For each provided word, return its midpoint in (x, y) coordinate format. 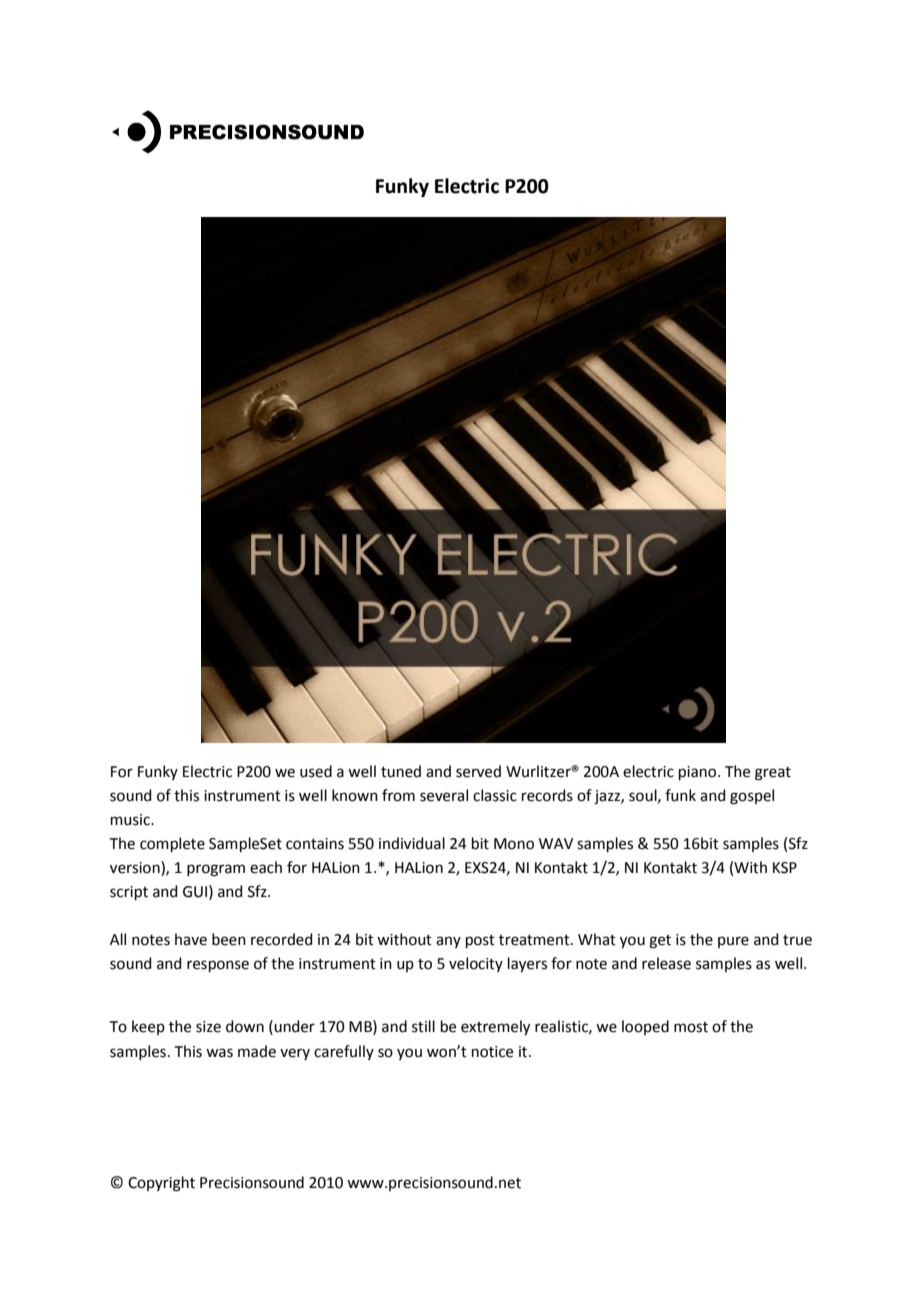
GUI (195, 892)
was (219, 1053)
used (316, 771)
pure (733, 942)
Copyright (161, 1184)
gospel (752, 797)
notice (492, 1052)
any (448, 942)
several (444, 795)
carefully (344, 1052)
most (691, 1027)
